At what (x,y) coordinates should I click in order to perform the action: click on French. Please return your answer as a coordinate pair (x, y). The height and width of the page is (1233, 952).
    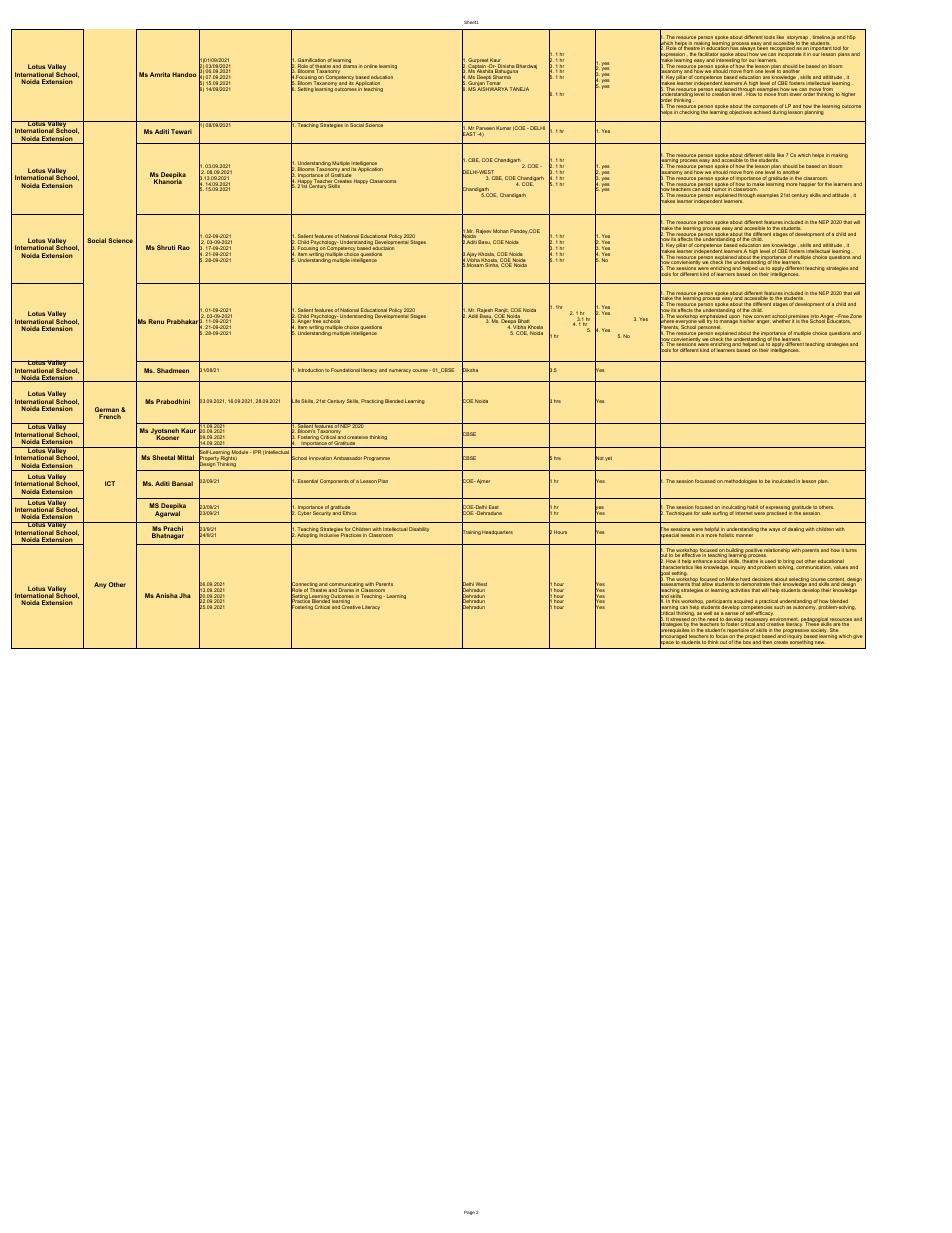
    Looking at the image, I should click on (110, 416).
